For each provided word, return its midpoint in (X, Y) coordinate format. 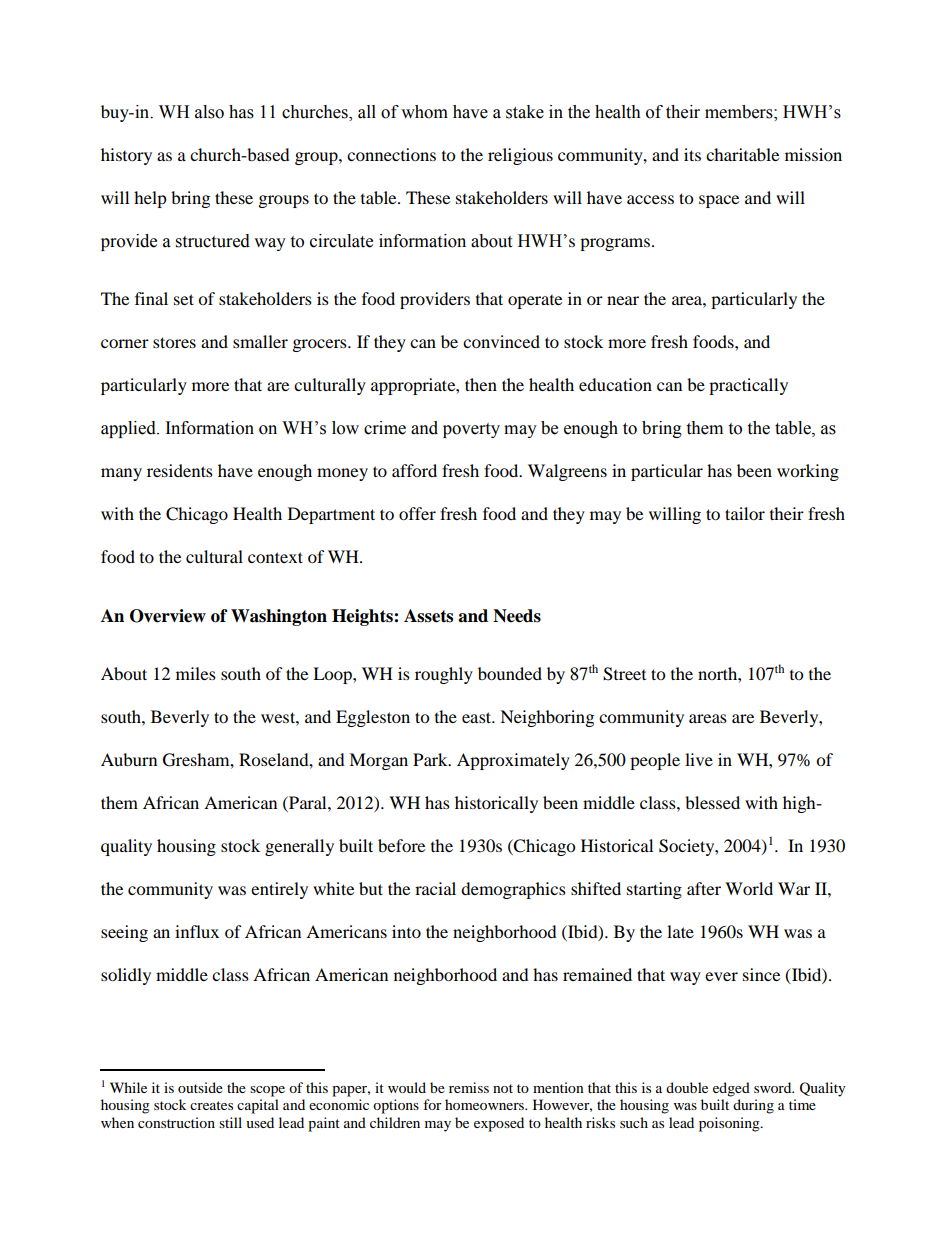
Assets (428, 616)
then (481, 384)
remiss (469, 1087)
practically (748, 386)
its (692, 154)
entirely (279, 890)
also (209, 112)
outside (200, 1087)
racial (435, 888)
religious (520, 156)
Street (624, 674)
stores (174, 342)
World (749, 888)
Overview (168, 616)
